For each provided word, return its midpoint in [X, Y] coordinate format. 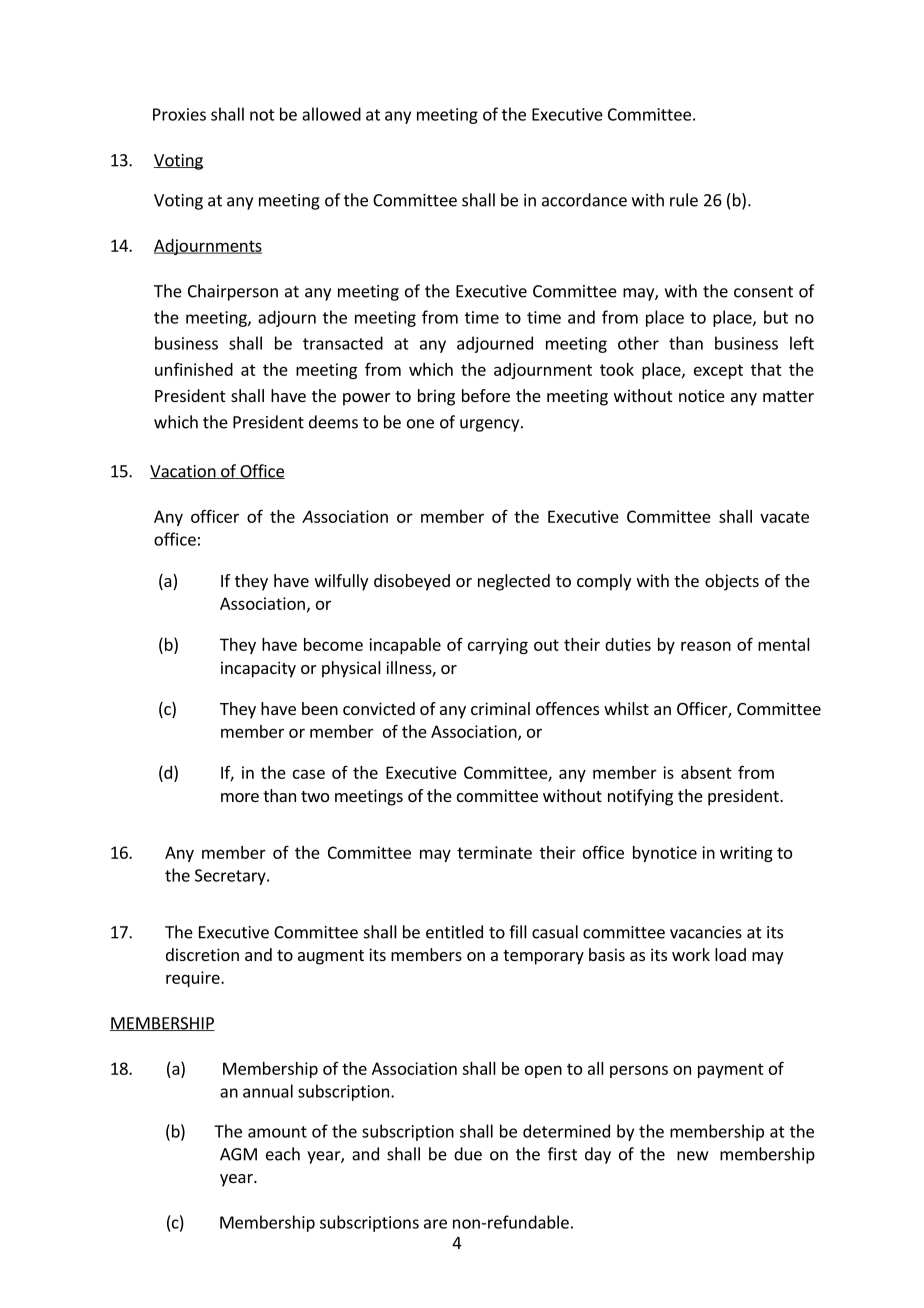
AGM [238, 1154]
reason [706, 646]
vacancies [706, 932]
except [718, 371]
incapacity [258, 669]
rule [684, 200]
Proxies [179, 114]
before [486, 395]
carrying [498, 646]
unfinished [194, 369]
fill [518, 932]
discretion [202, 954]
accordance [584, 200]
